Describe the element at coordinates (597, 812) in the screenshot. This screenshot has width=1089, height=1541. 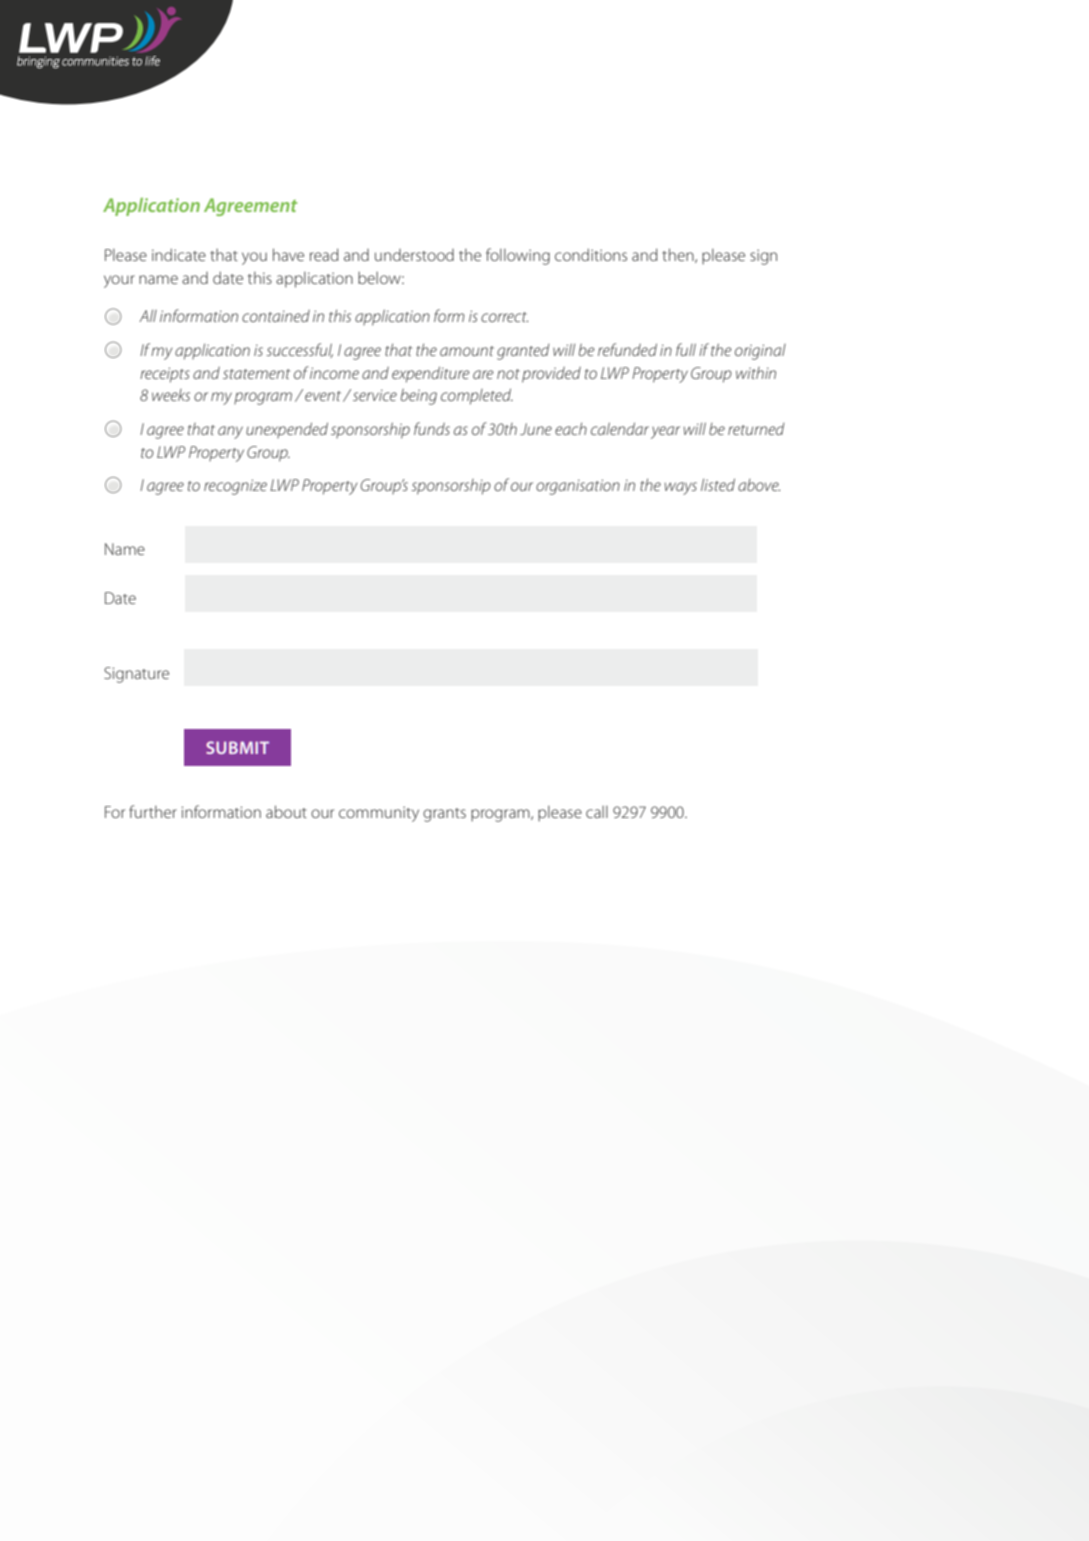
I see `call` at that location.
